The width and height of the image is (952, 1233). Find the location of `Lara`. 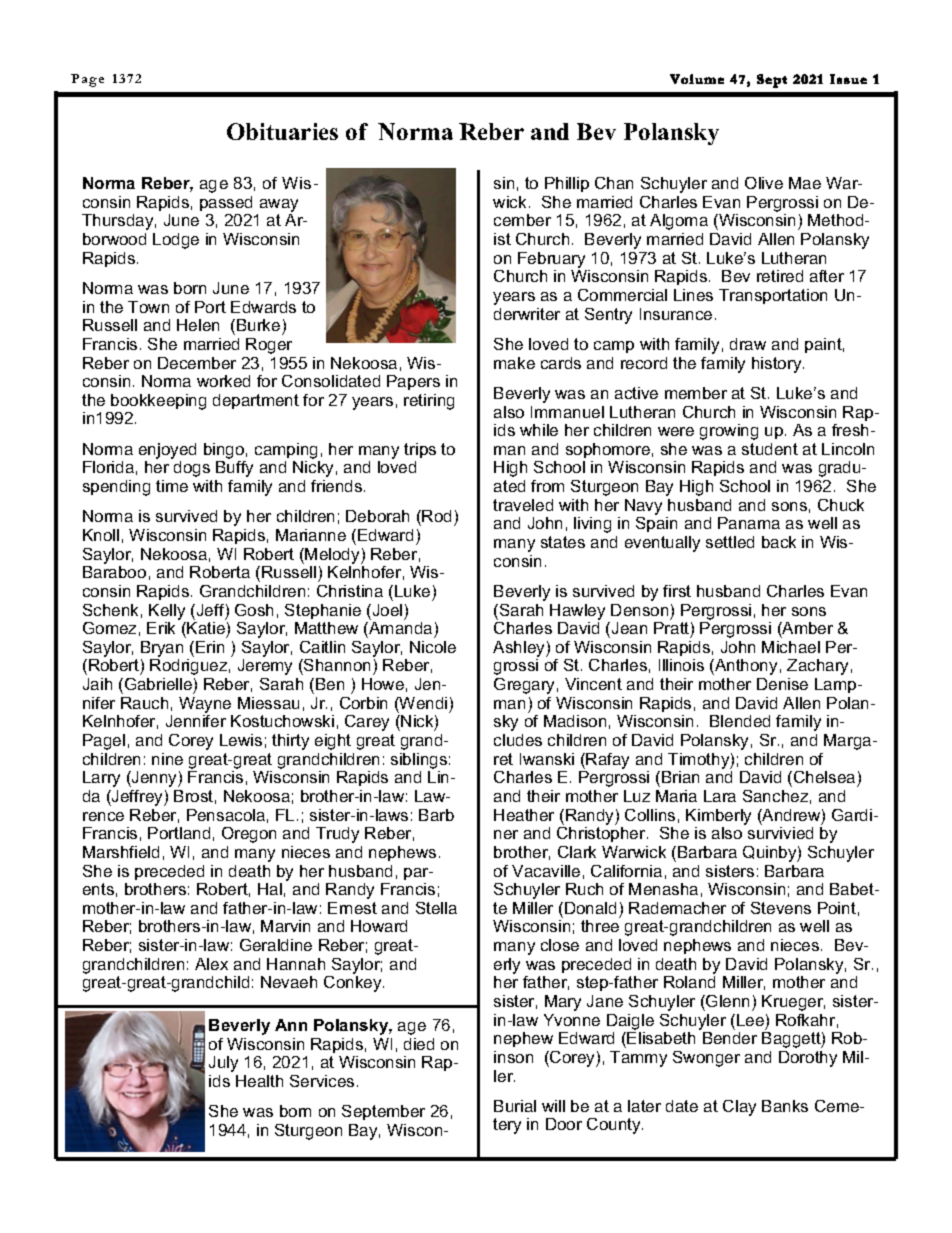

Lara is located at coordinates (720, 796).
